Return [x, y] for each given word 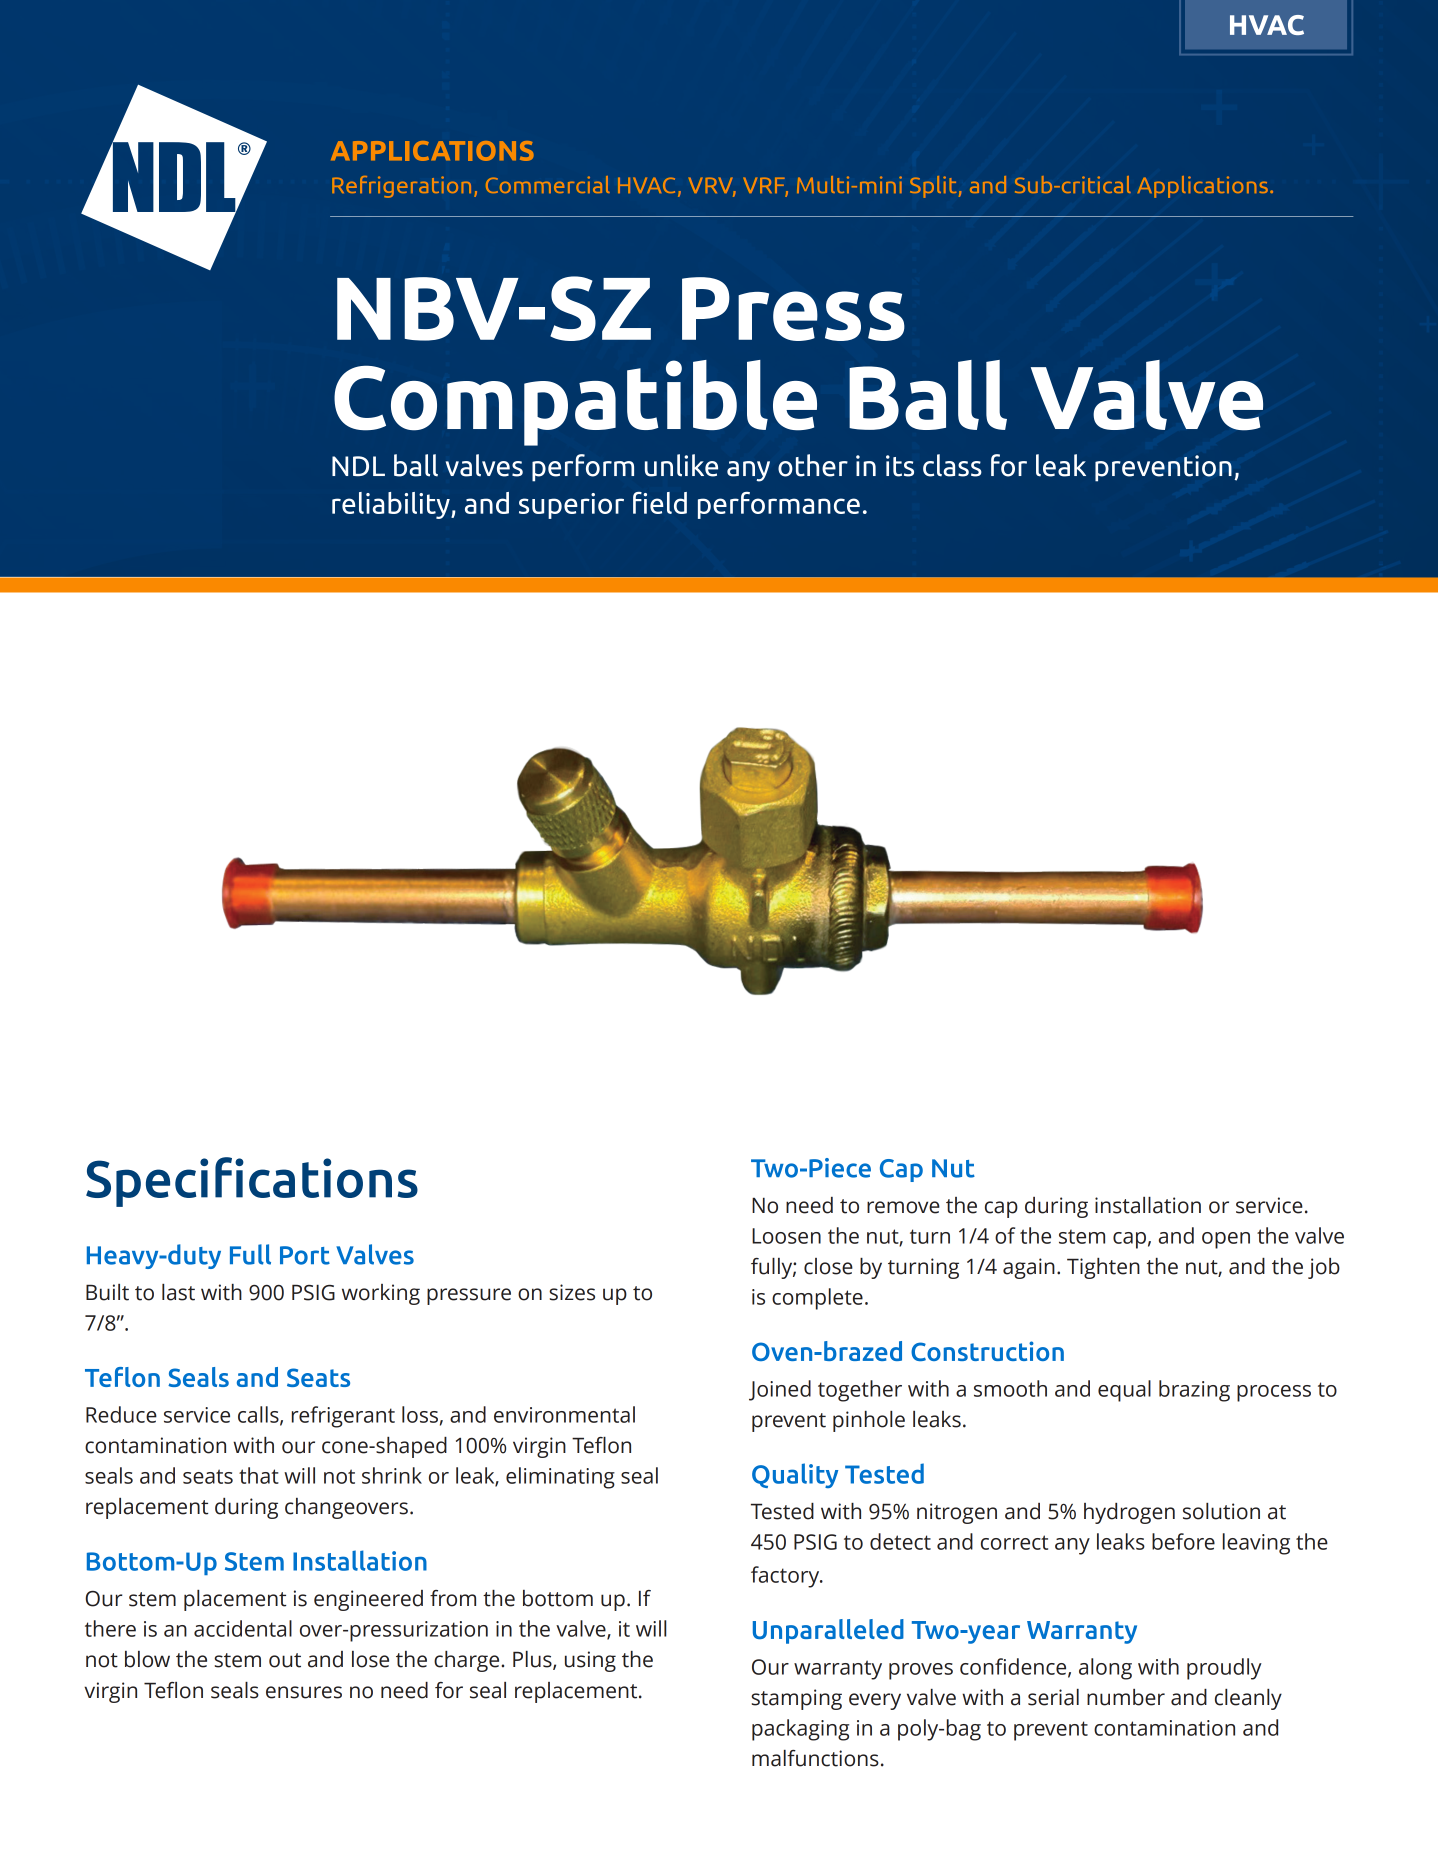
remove [903, 1207]
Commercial [548, 184]
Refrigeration [401, 187]
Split [933, 187]
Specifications [252, 1182]
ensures [304, 1692]
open [1226, 1240]
